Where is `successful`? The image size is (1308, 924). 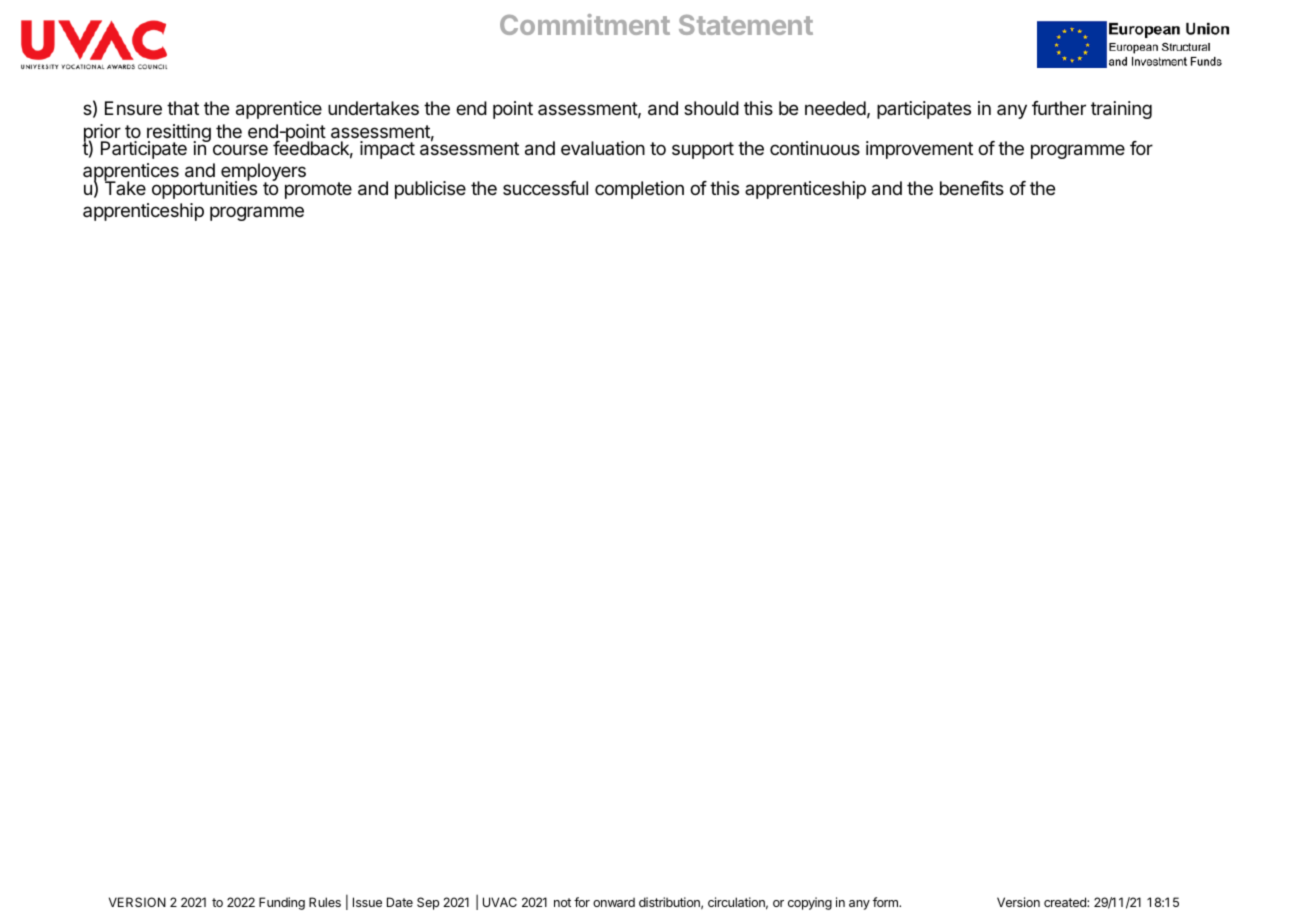
successful is located at coordinates (545, 188).
